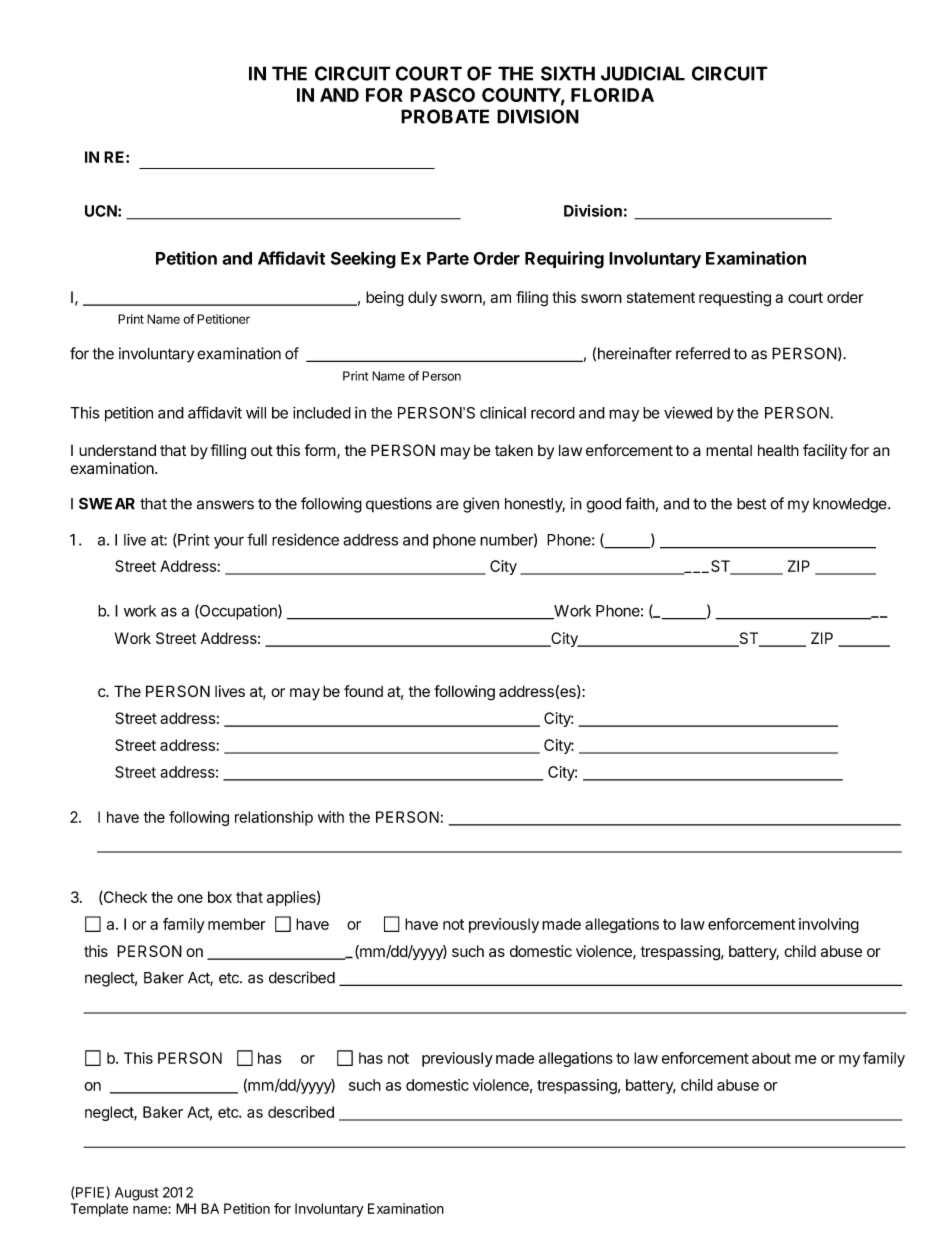 The height and width of the screenshot is (1233, 952). What do you see at coordinates (331, 817) in the screenshot?
I see `with` at bounding box center [331, 817].
